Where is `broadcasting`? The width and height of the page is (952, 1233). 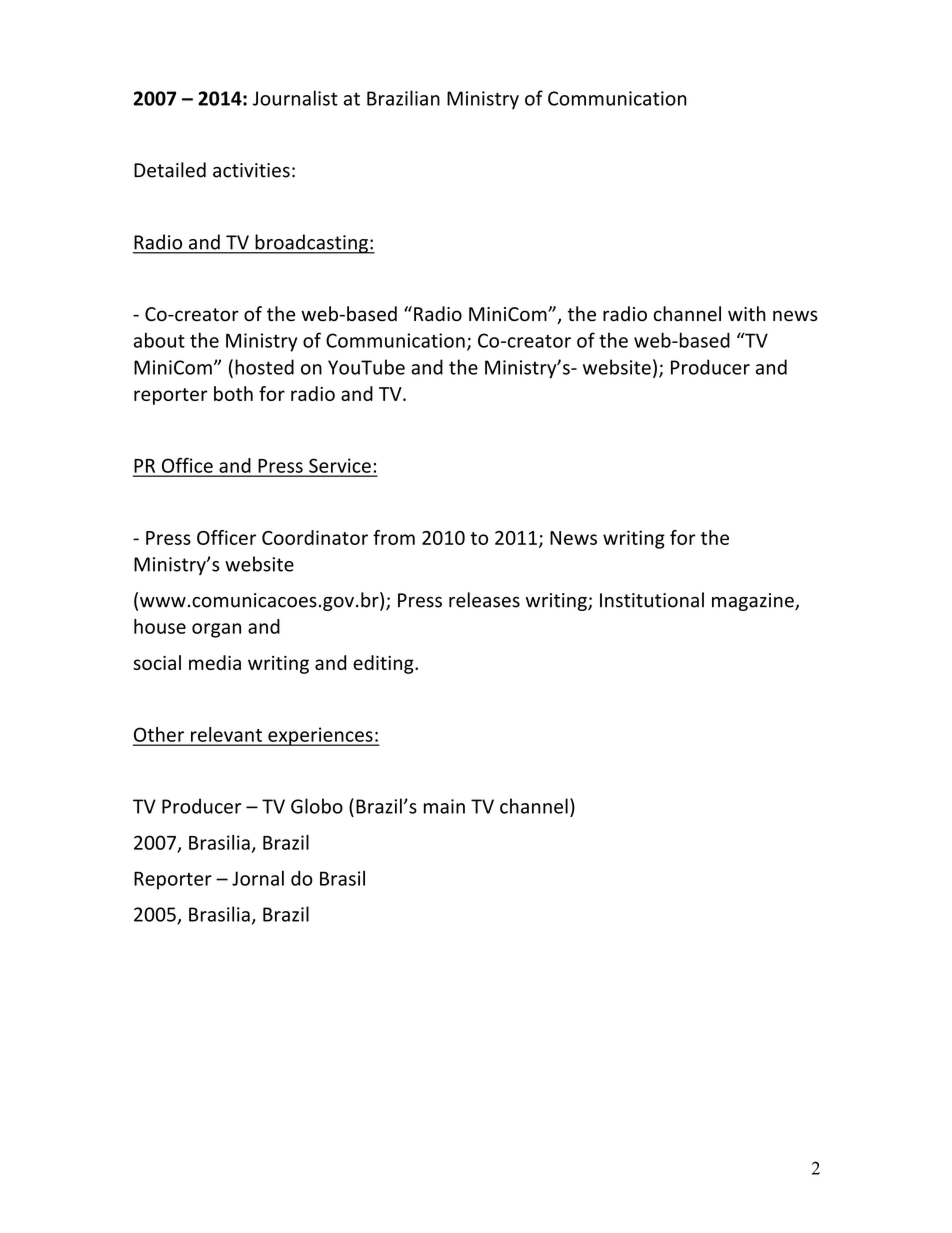
broadcasting is located at coordinates (311, 244).
